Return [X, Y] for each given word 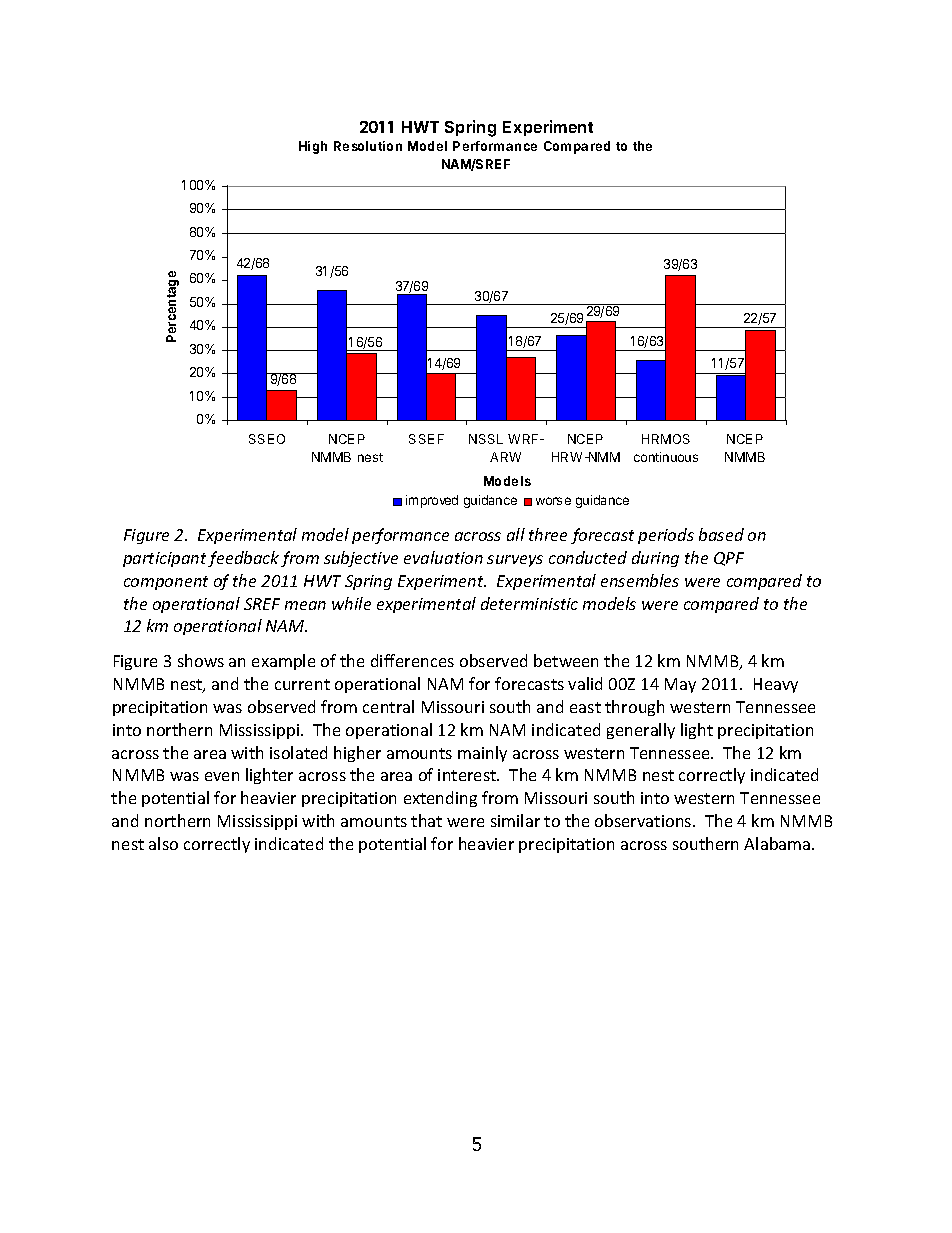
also [163, 843]
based [721, 534]
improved [432, 501]
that [426, 820]
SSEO [267, 439]
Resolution [368, 146]
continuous [666, 457]
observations [644, 820]
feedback [243, 559]
